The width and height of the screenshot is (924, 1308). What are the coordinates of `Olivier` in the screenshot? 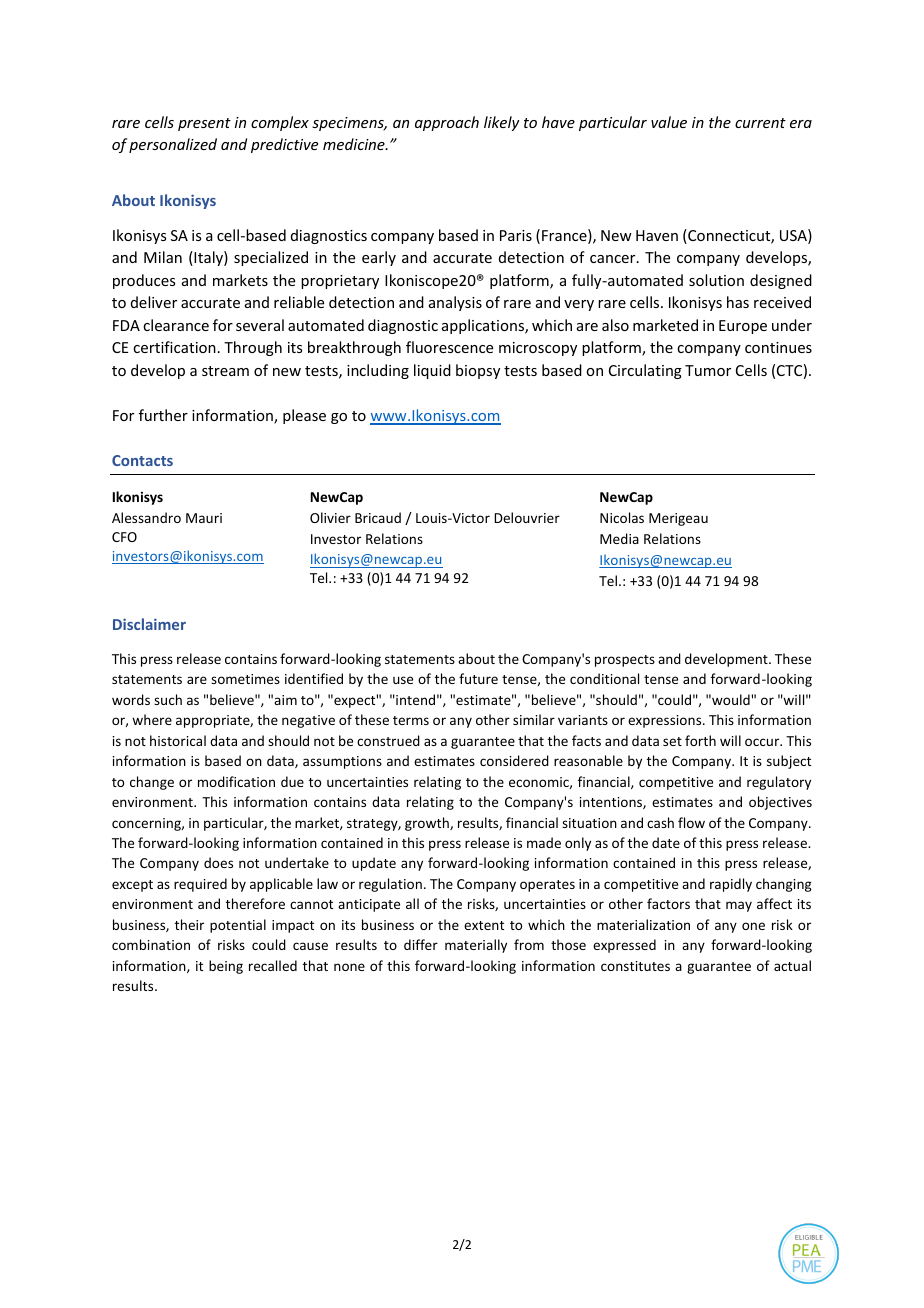 It's located at (330, 517).
